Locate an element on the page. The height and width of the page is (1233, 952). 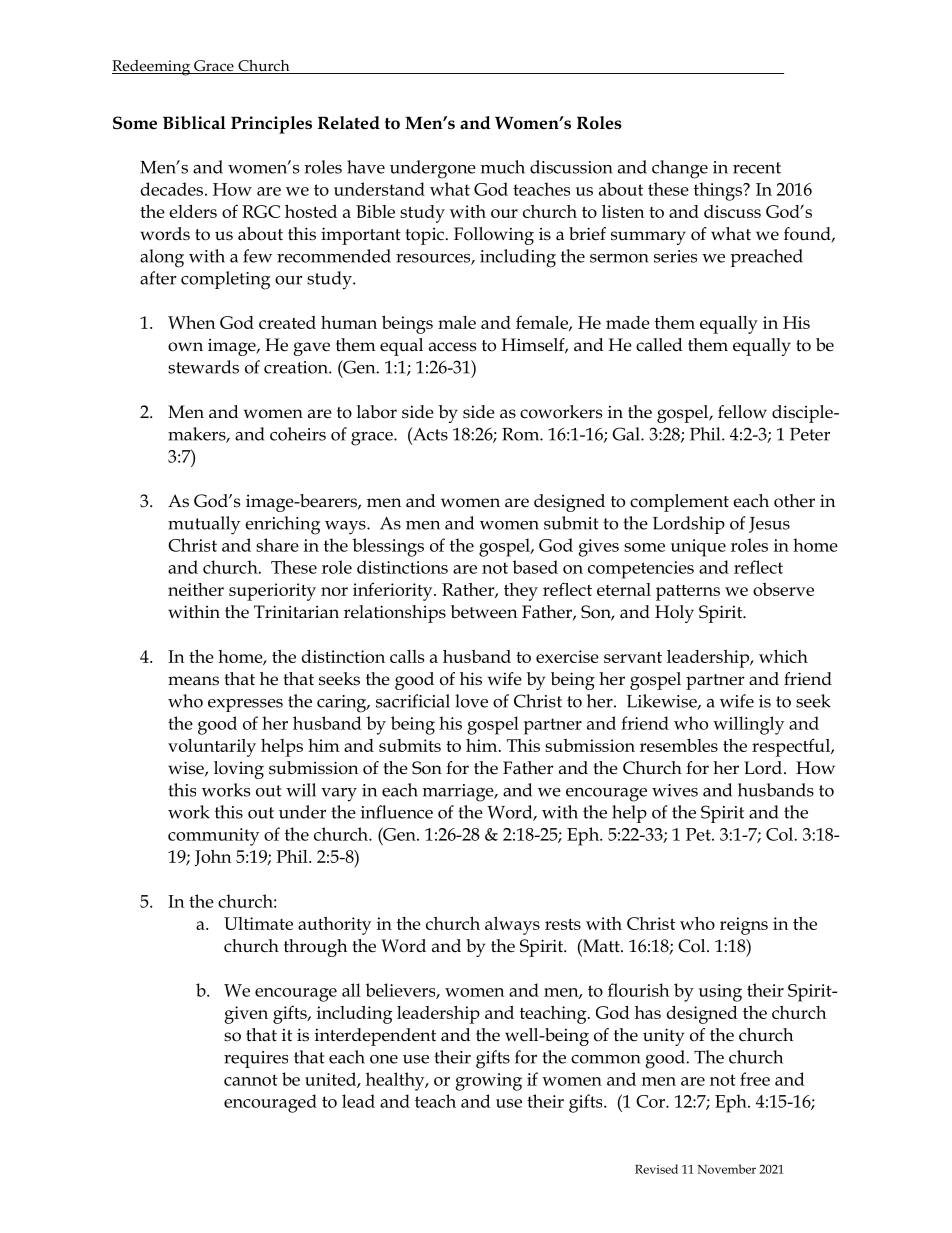
between is located at coordinates (484, 612).
